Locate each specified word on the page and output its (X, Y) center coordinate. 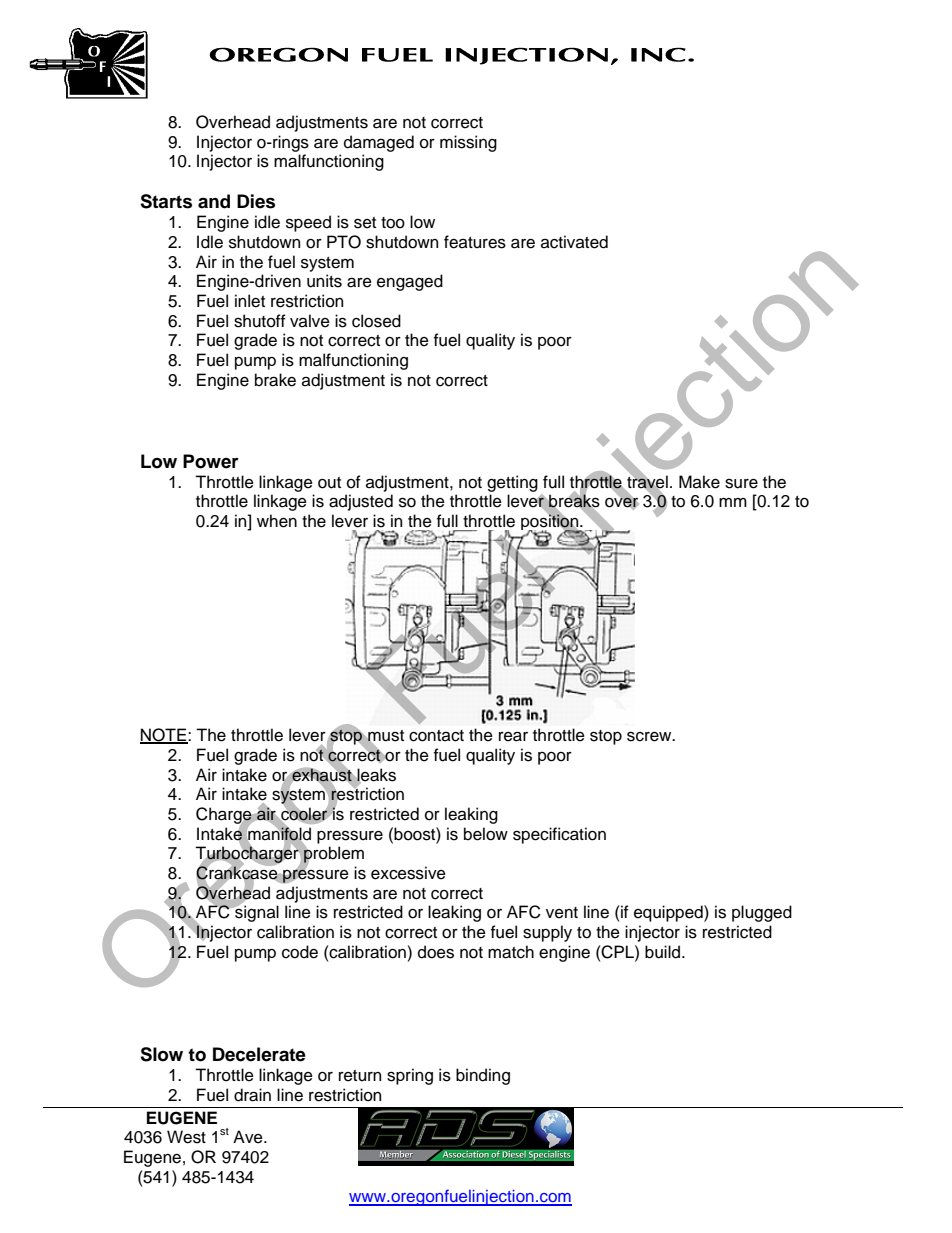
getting (512, 483)
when (277, 521)
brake (275, 380)
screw (650, 736)
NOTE (164, 736)
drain (252, 1095)
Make (699, 482)
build (664, 952)
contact (436, 736)
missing (468, 143)
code (300, 952)
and (214, 201)
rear (513, 736)
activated (574, 242)
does (436, 952)
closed (376, 321)
